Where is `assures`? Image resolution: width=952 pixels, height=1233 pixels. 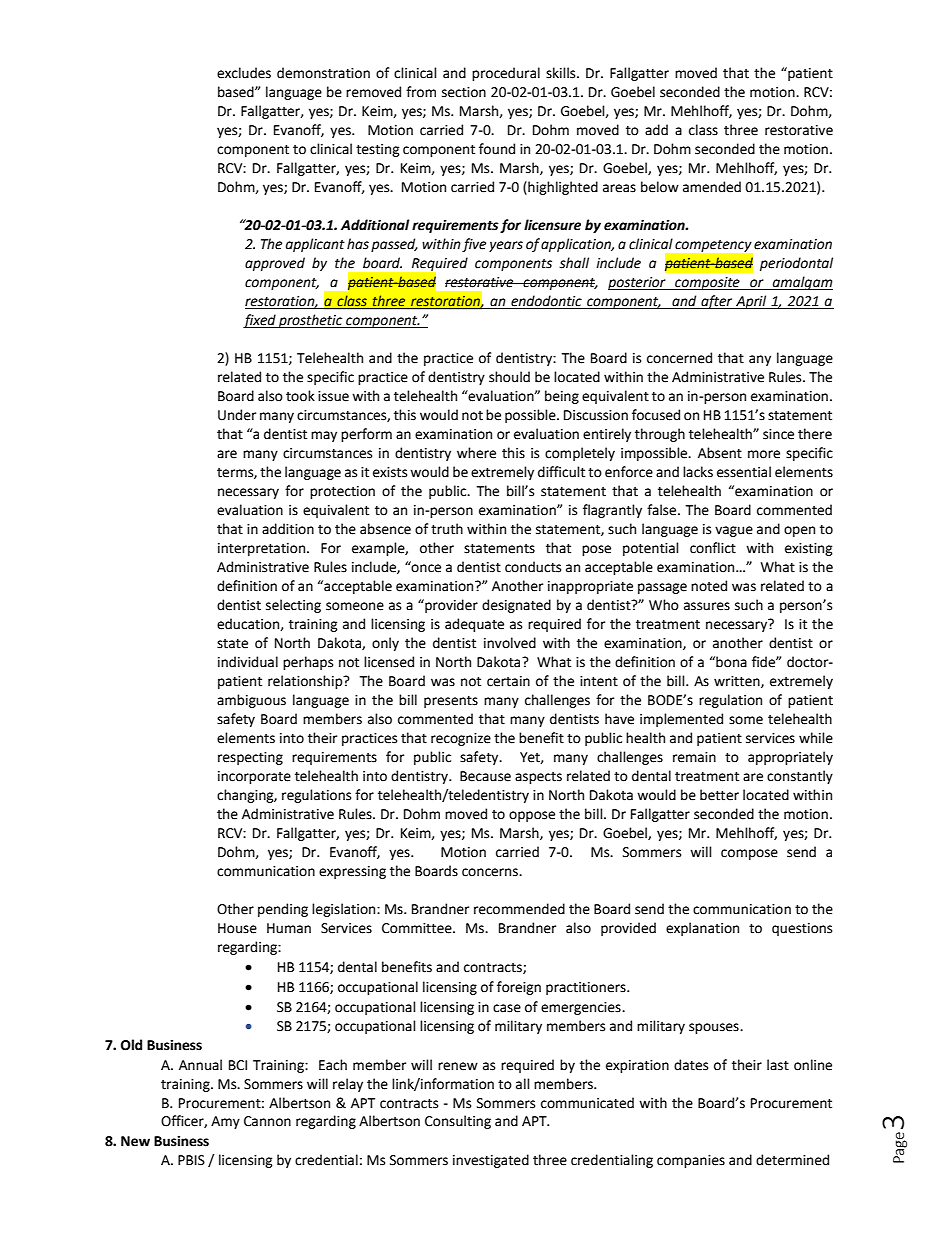
assures is located at coordinates (707, 606).
